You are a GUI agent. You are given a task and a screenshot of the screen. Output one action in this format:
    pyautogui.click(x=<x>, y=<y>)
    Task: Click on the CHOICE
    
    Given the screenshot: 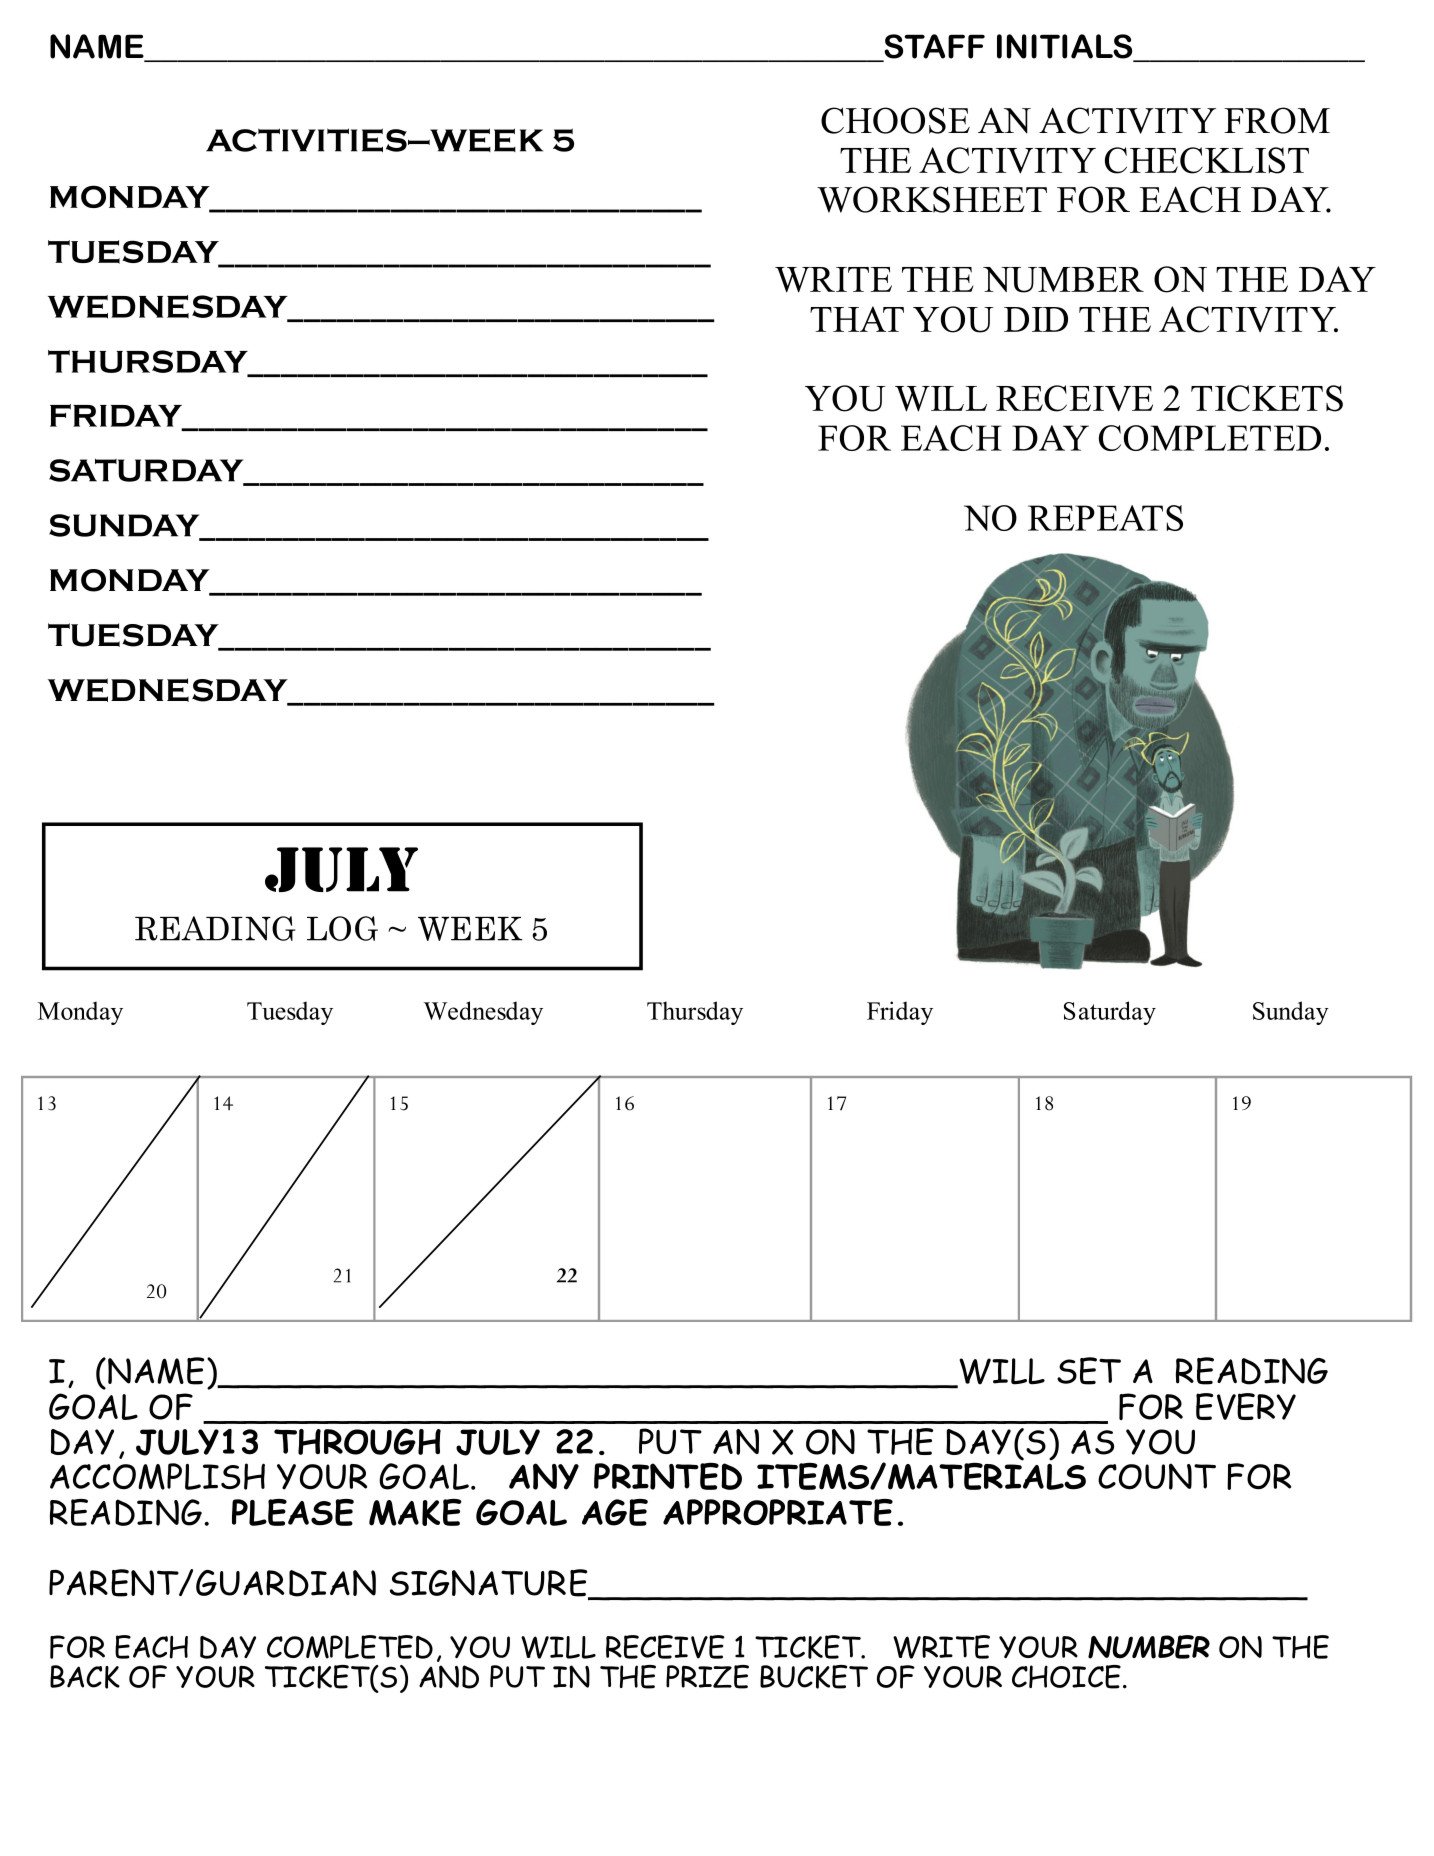 What is the action you would take?
    pyautogui.click(x=1066, y=1677)
